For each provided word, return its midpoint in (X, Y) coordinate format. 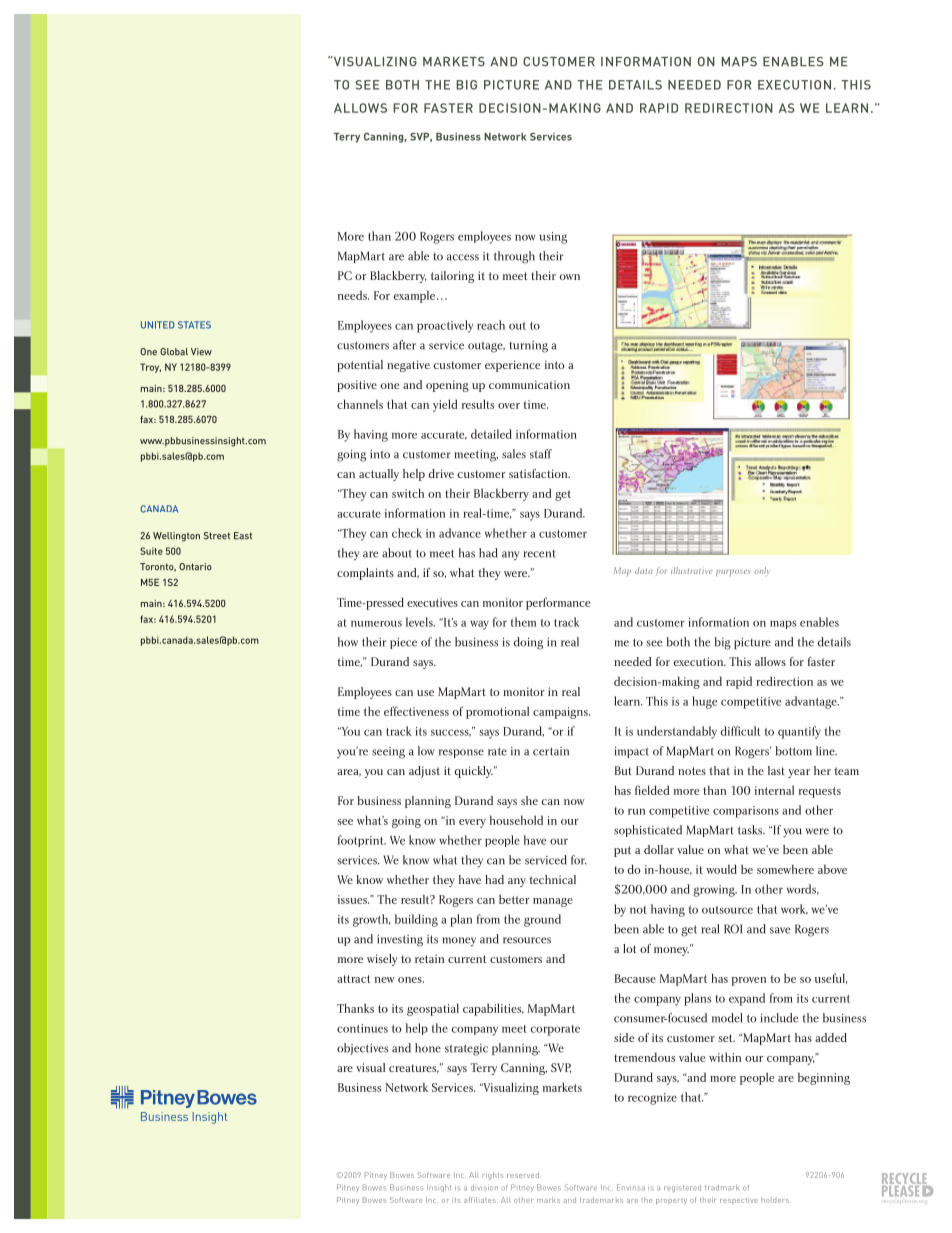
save (780, 930)
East (243, 536)
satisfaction (539, 473)
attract (353, 979)
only (761, 570)
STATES (194, 325)
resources (527, 940)
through (514, 257)
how (348, 642)
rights (492, 1176)
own (570, 277)
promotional (497, 712)
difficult (740, 731)
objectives (362, 1049)
